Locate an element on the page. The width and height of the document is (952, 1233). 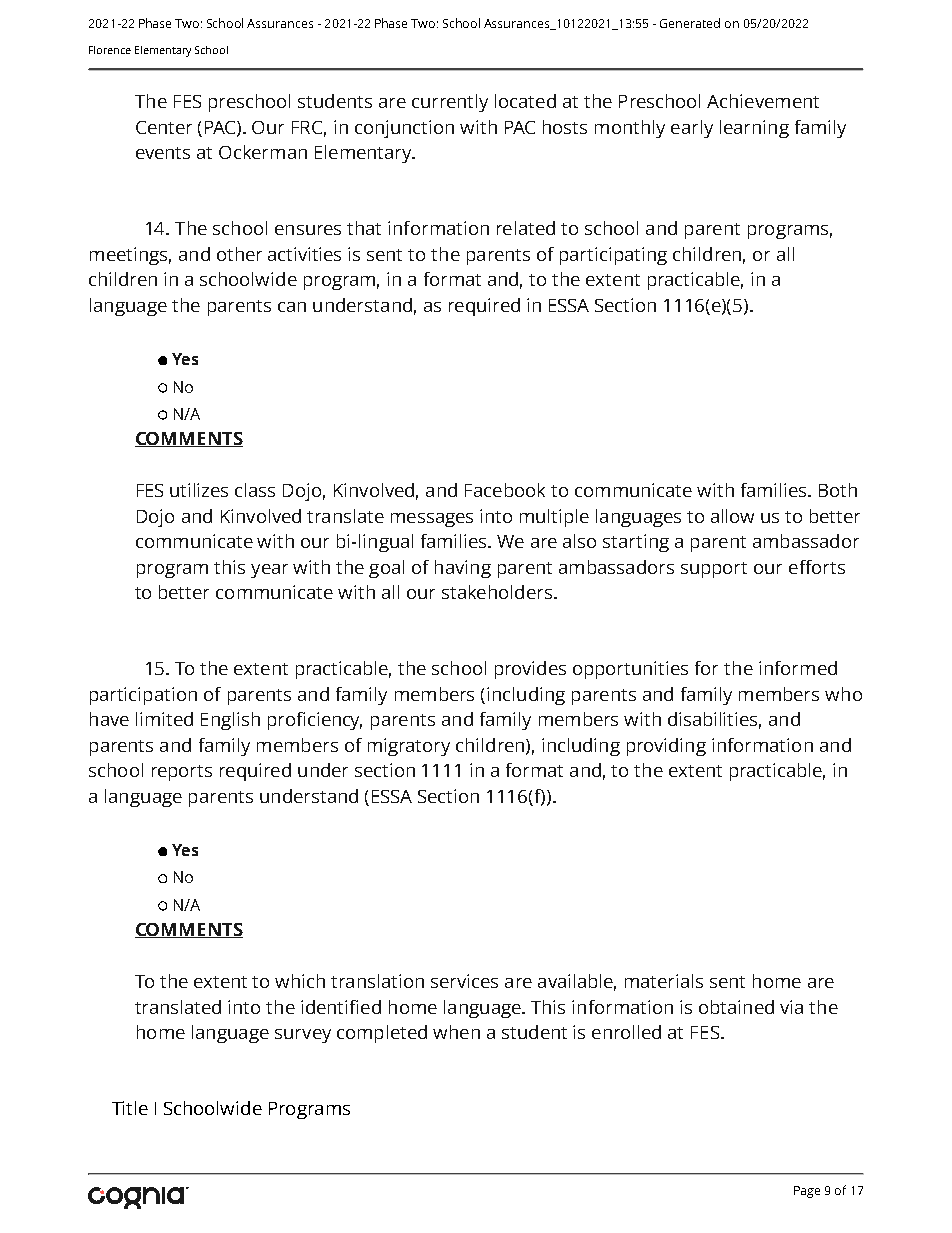
Title is located at coordinates (130, 1108).
